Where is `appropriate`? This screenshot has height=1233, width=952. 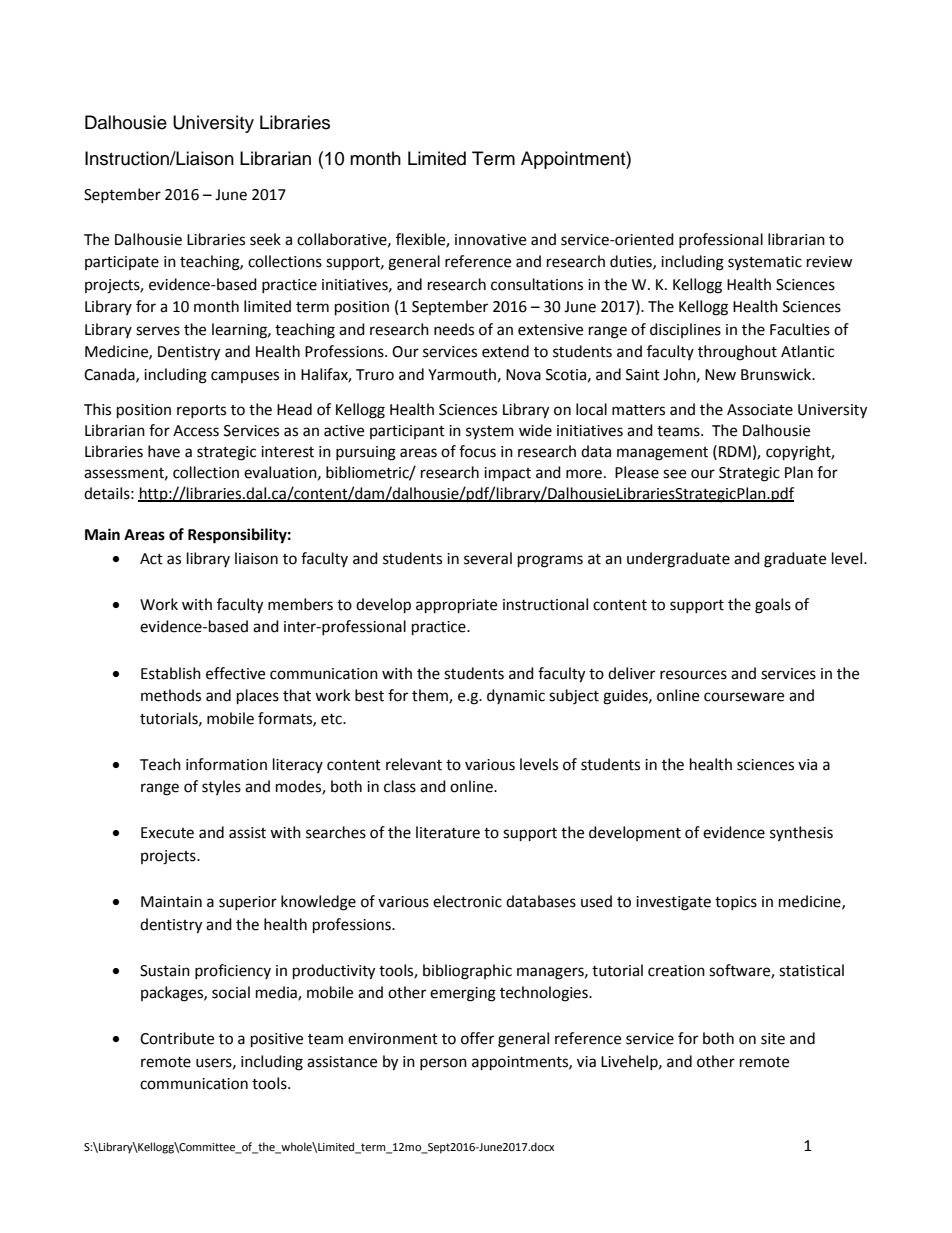
appropriate is located at coordinates (456, 606).
